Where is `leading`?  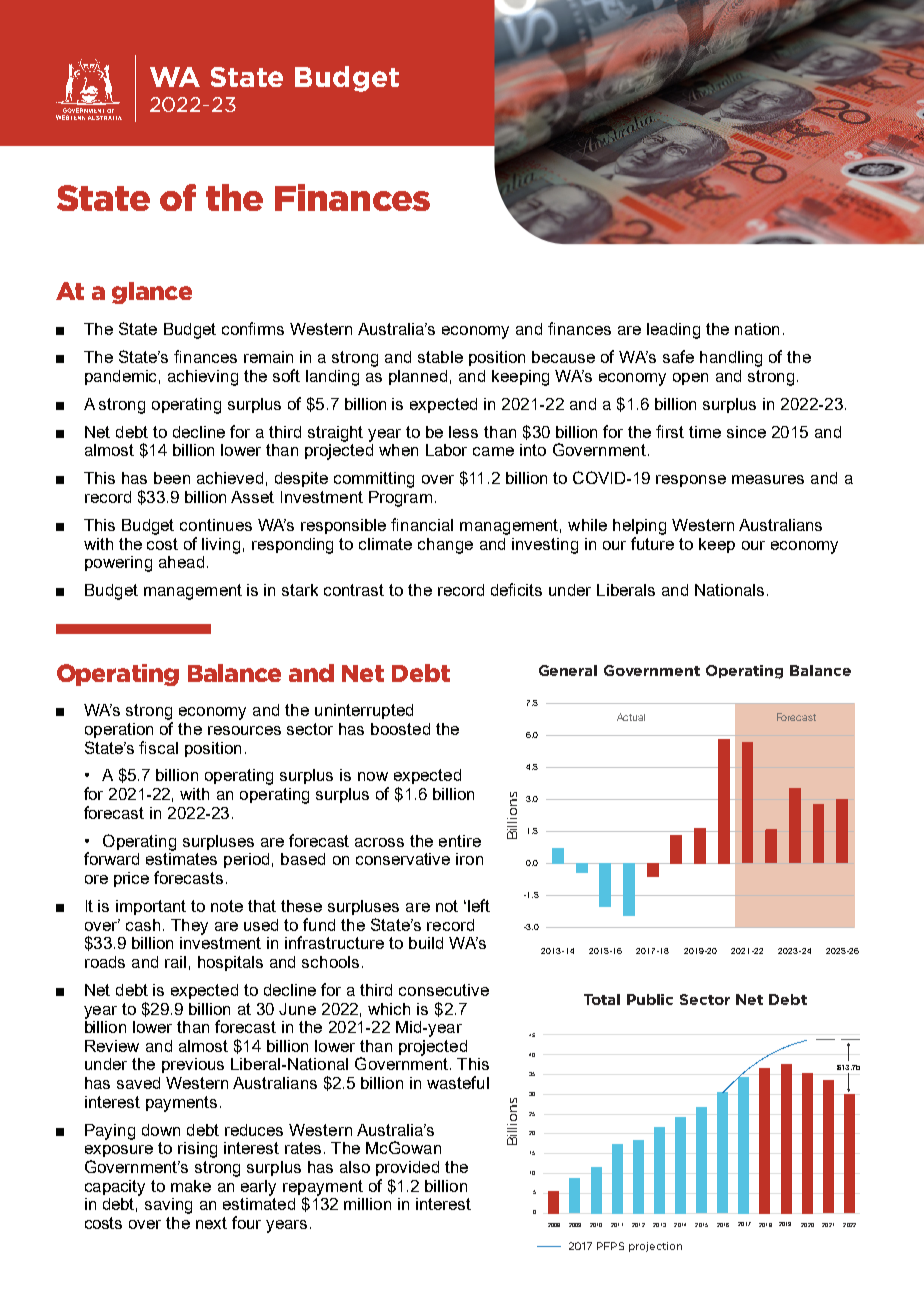 leading is located at coordinates (673, 331).
